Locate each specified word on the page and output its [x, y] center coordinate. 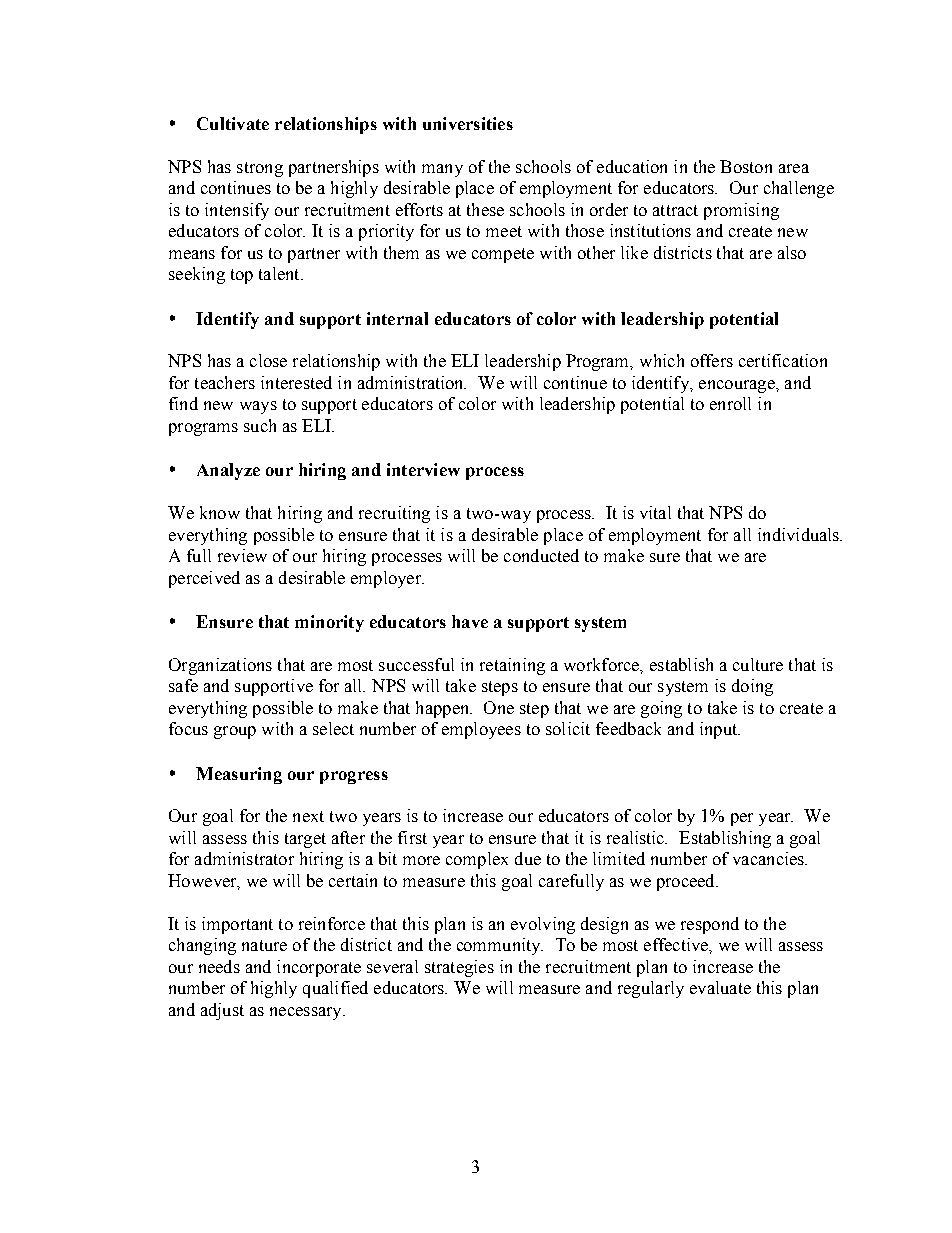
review [242, 555]
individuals [800, 534]
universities [468, 123]
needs [219, 966]
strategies [459, 968]
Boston [746, 166]
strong [260, 169]
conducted [541, 555]
